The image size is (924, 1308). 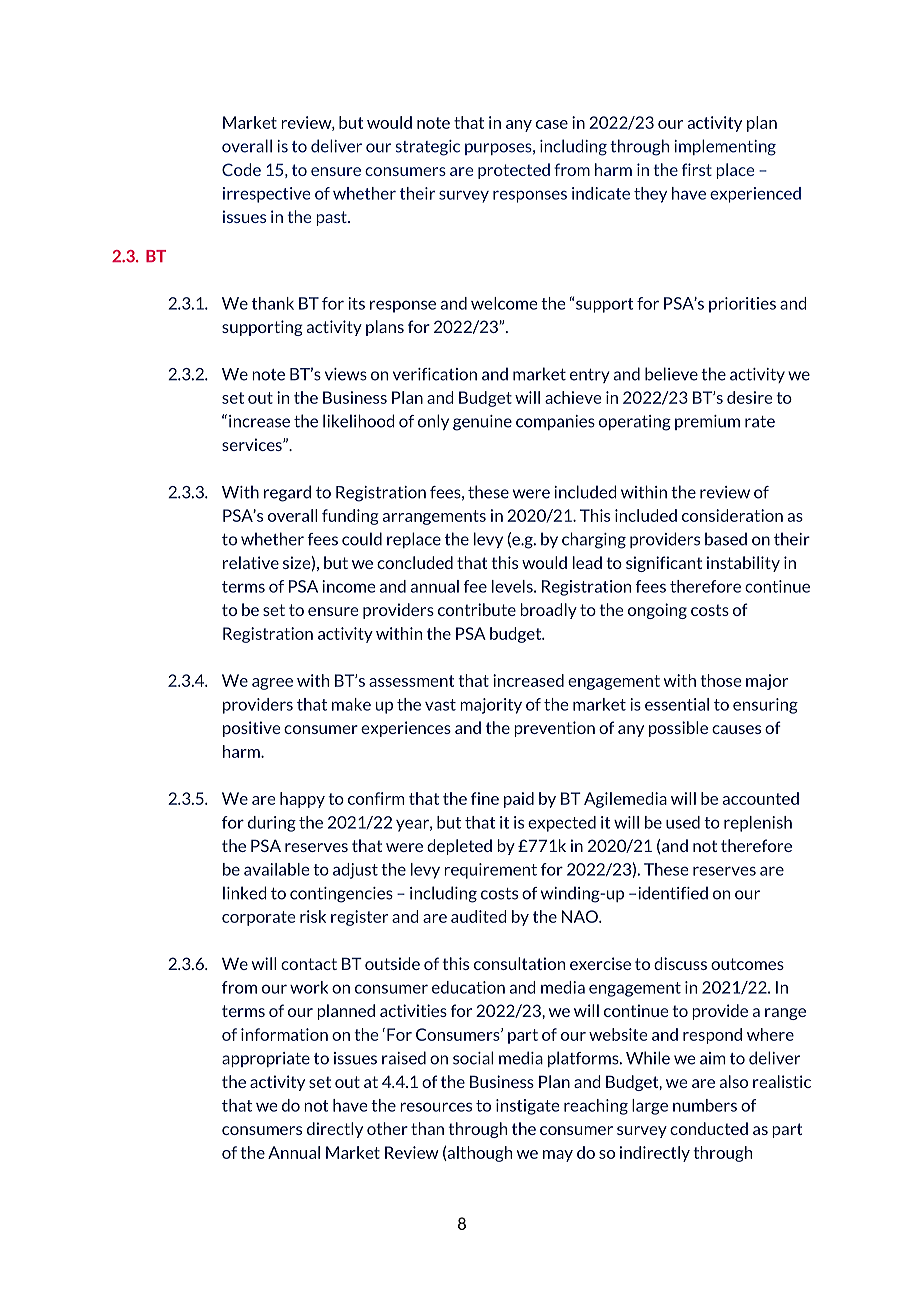 What do you see at coordinates (528, 1107) in the screenshot?
I see `instigate` at bounding box center [528, 1107].
